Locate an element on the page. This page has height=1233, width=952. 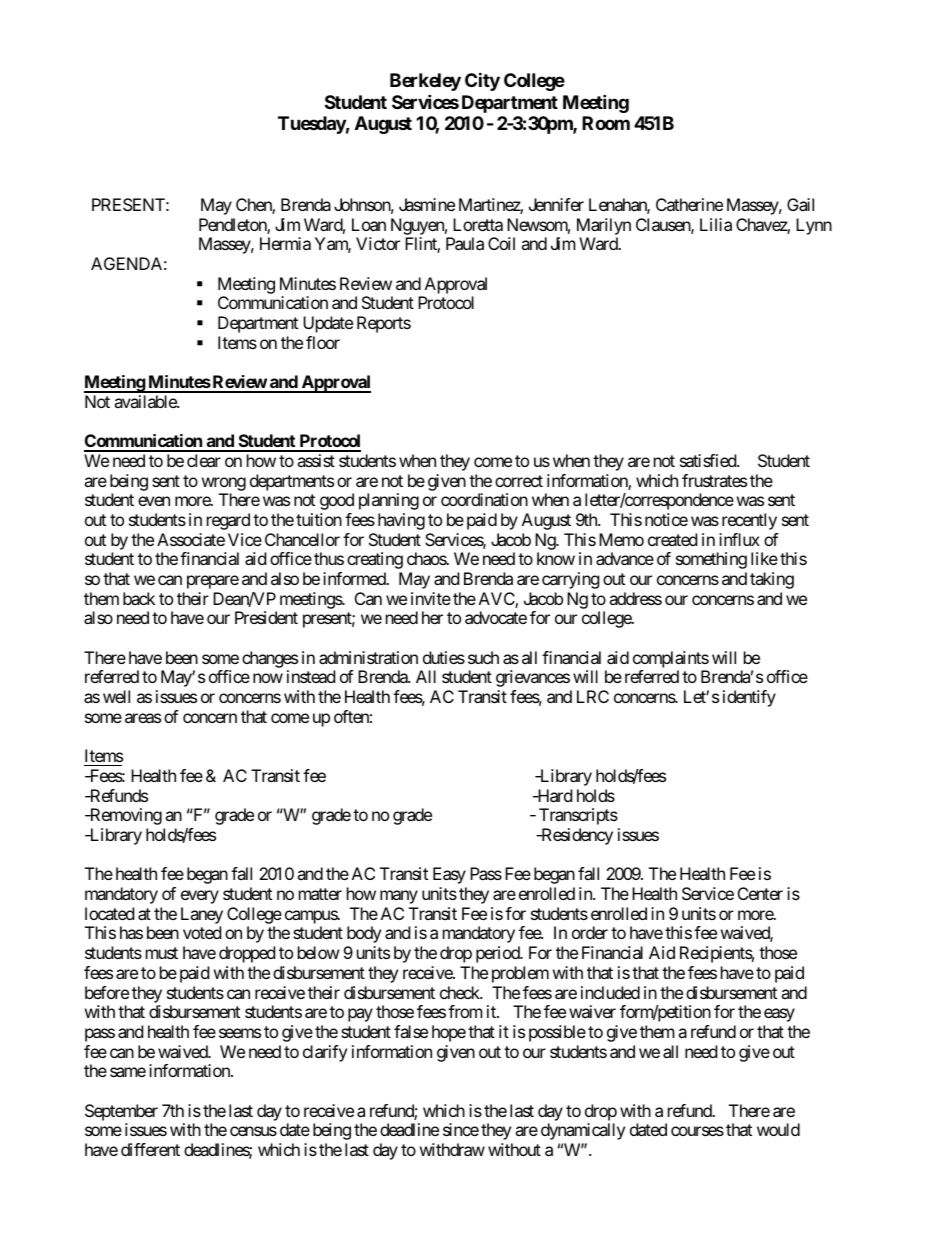
Room is located at coordinates (606, 123).
